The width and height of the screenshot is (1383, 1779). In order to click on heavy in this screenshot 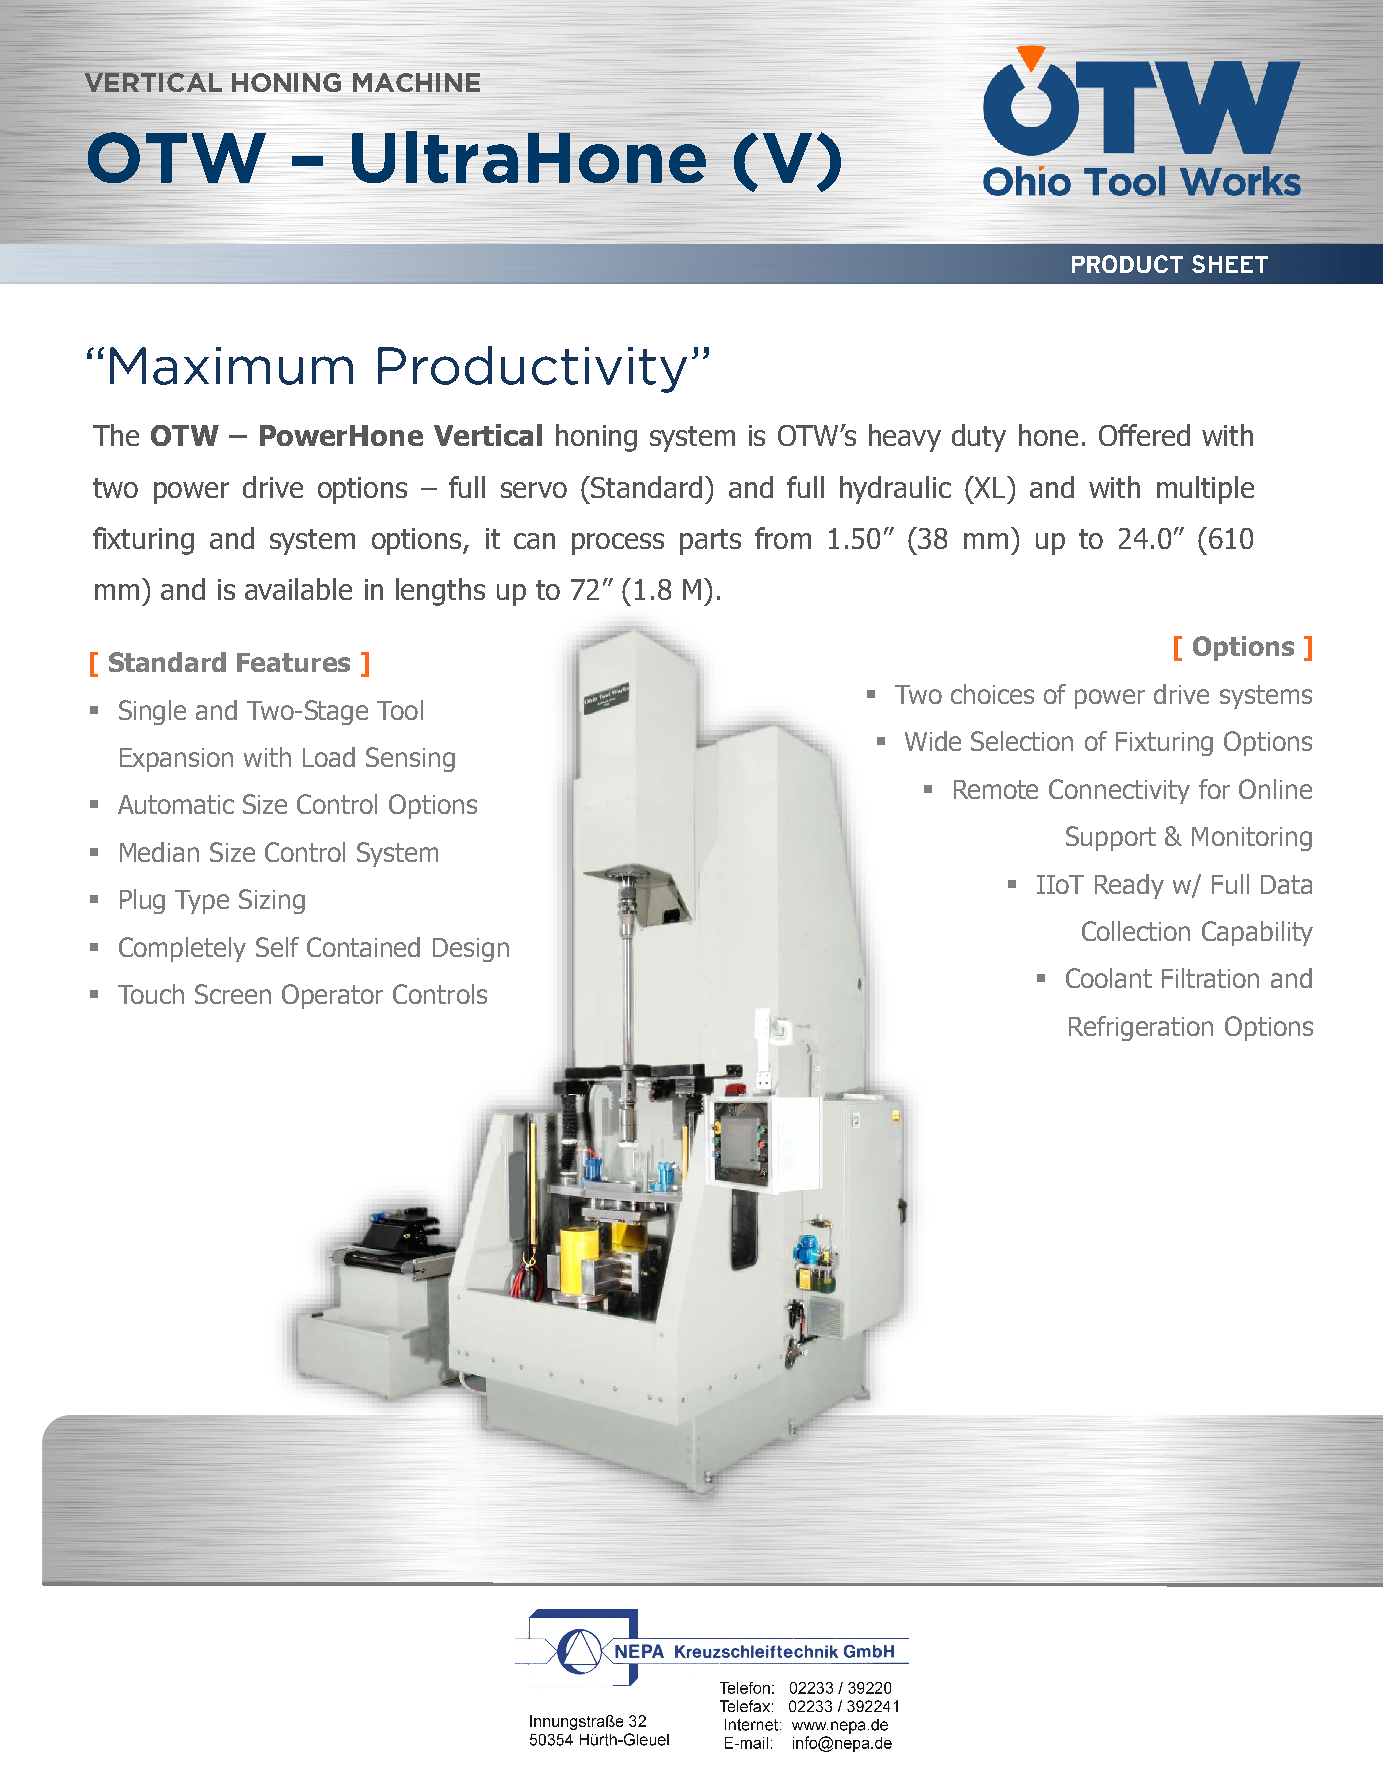, I will do `click(905, 438)`.
